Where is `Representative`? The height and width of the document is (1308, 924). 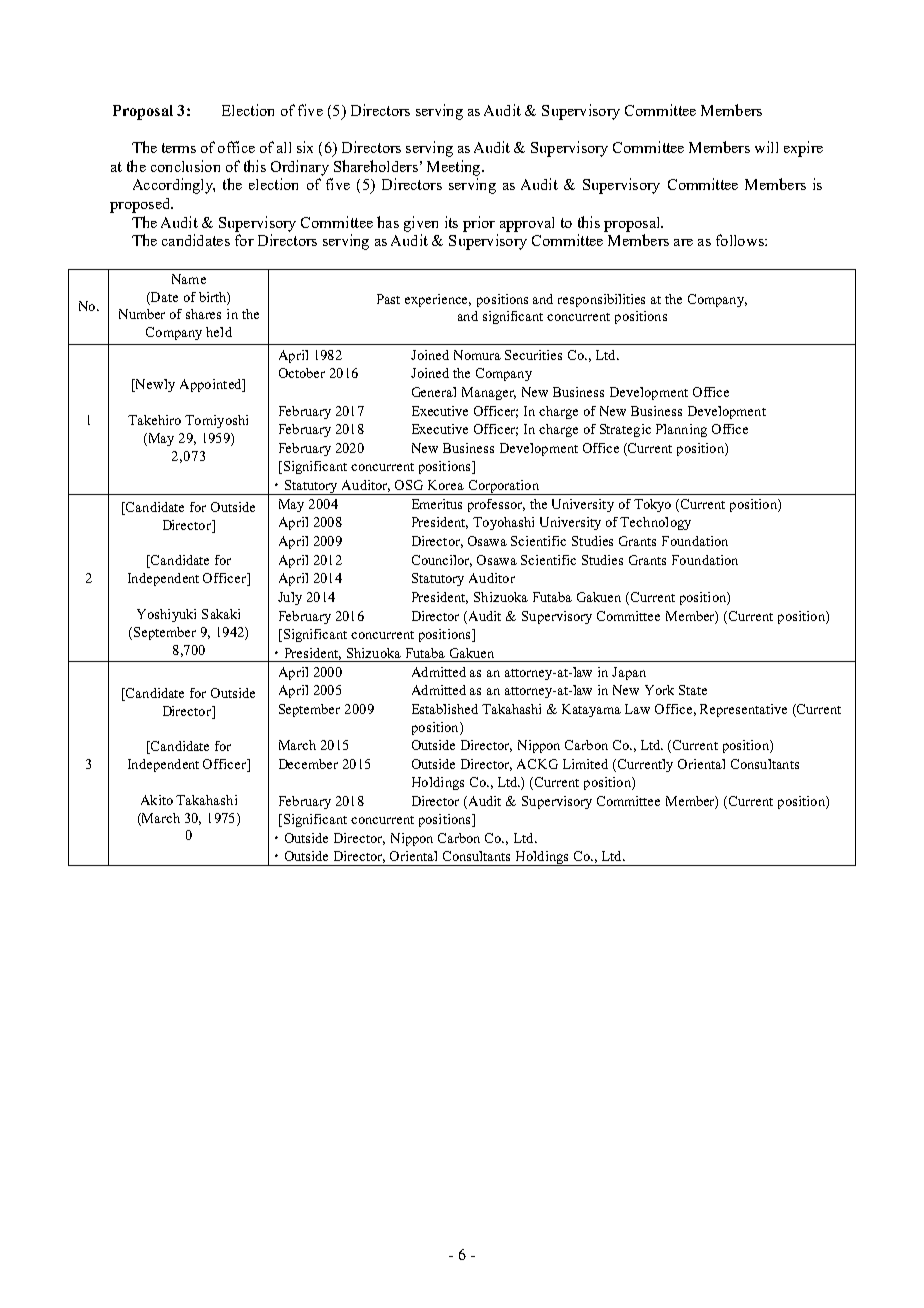
Representative is located at coordinates (743, 710).
